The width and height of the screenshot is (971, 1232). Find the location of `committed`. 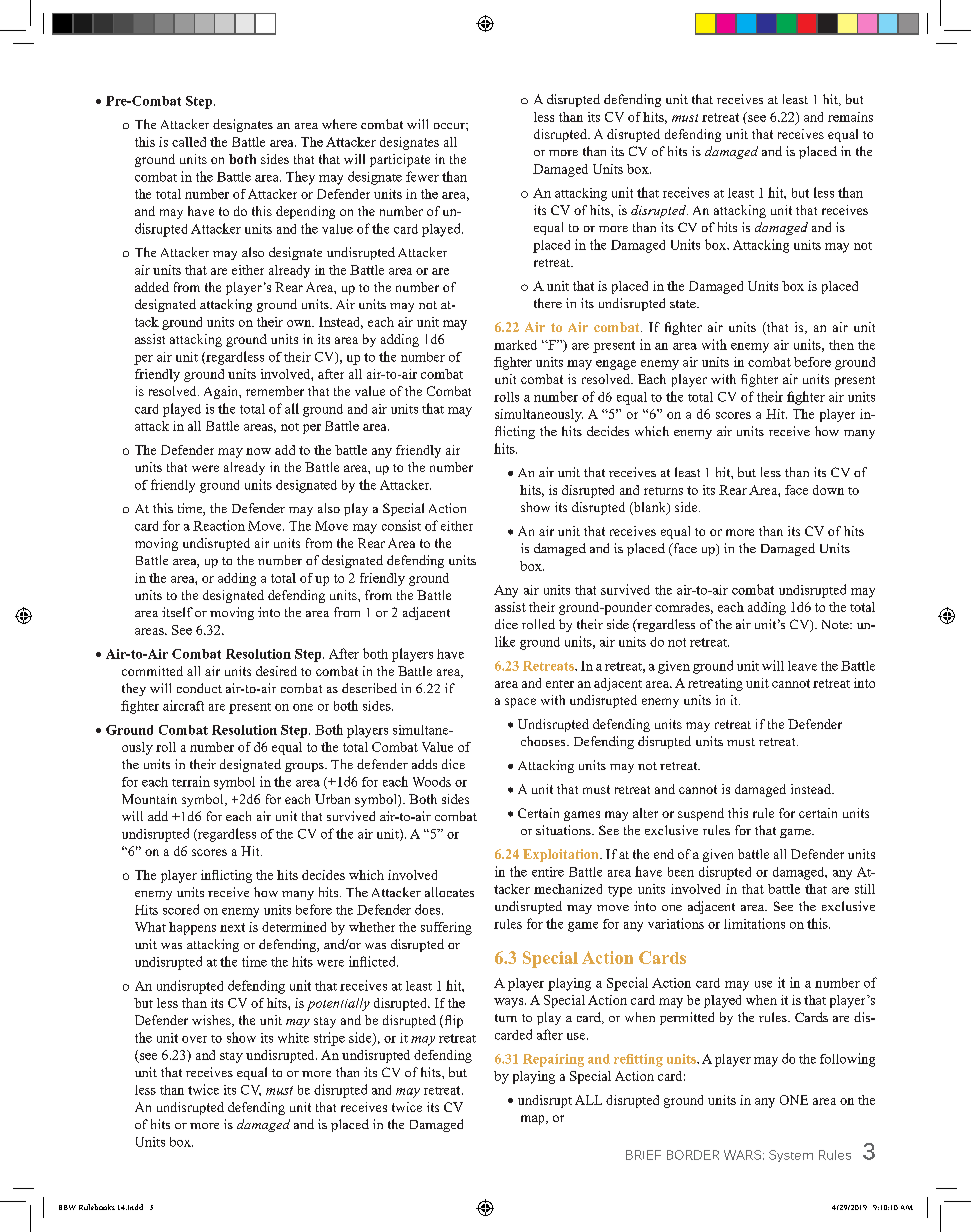

committed is located at coordinates (152, 671).
